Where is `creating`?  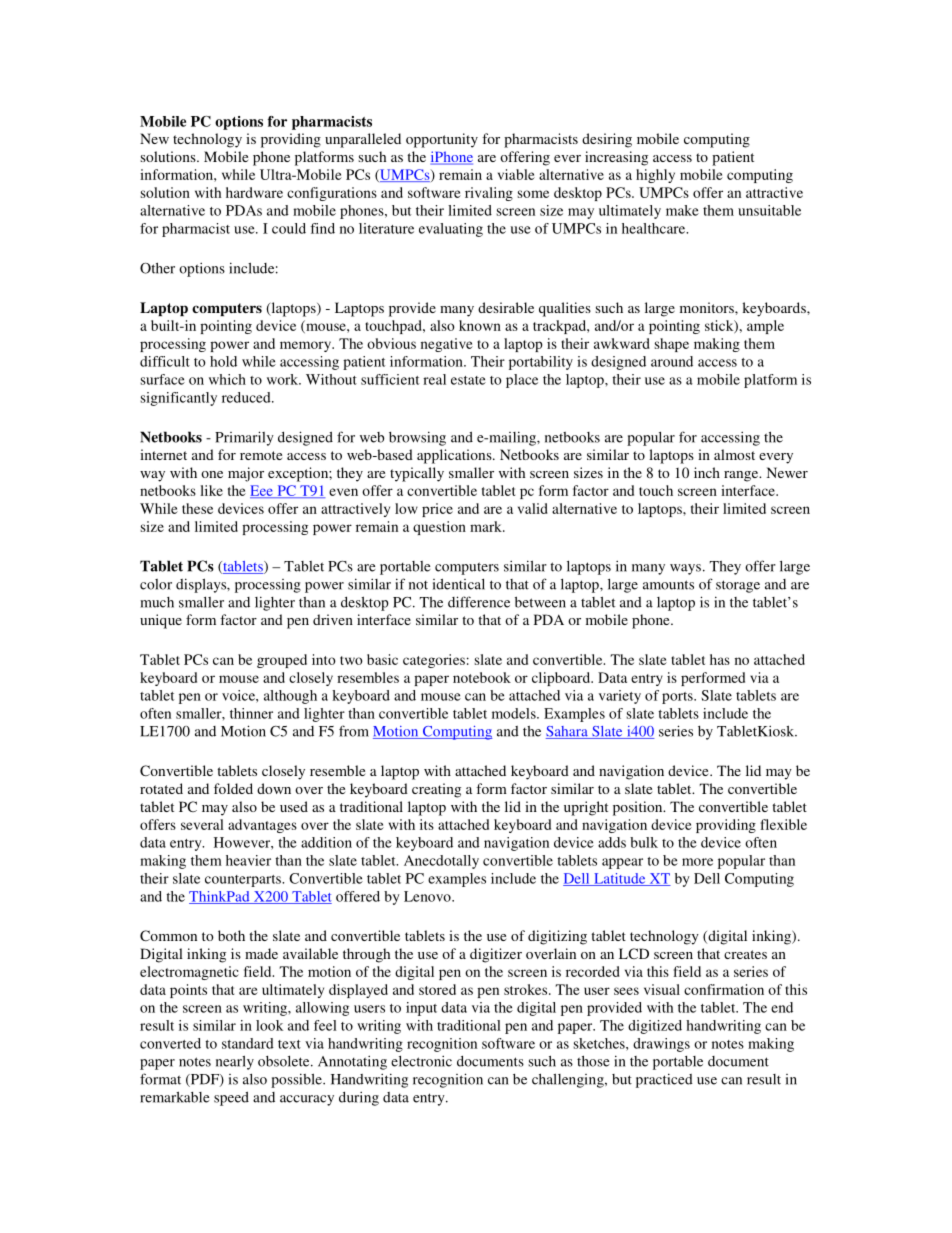
creating is located at coordinates (436, 790).
